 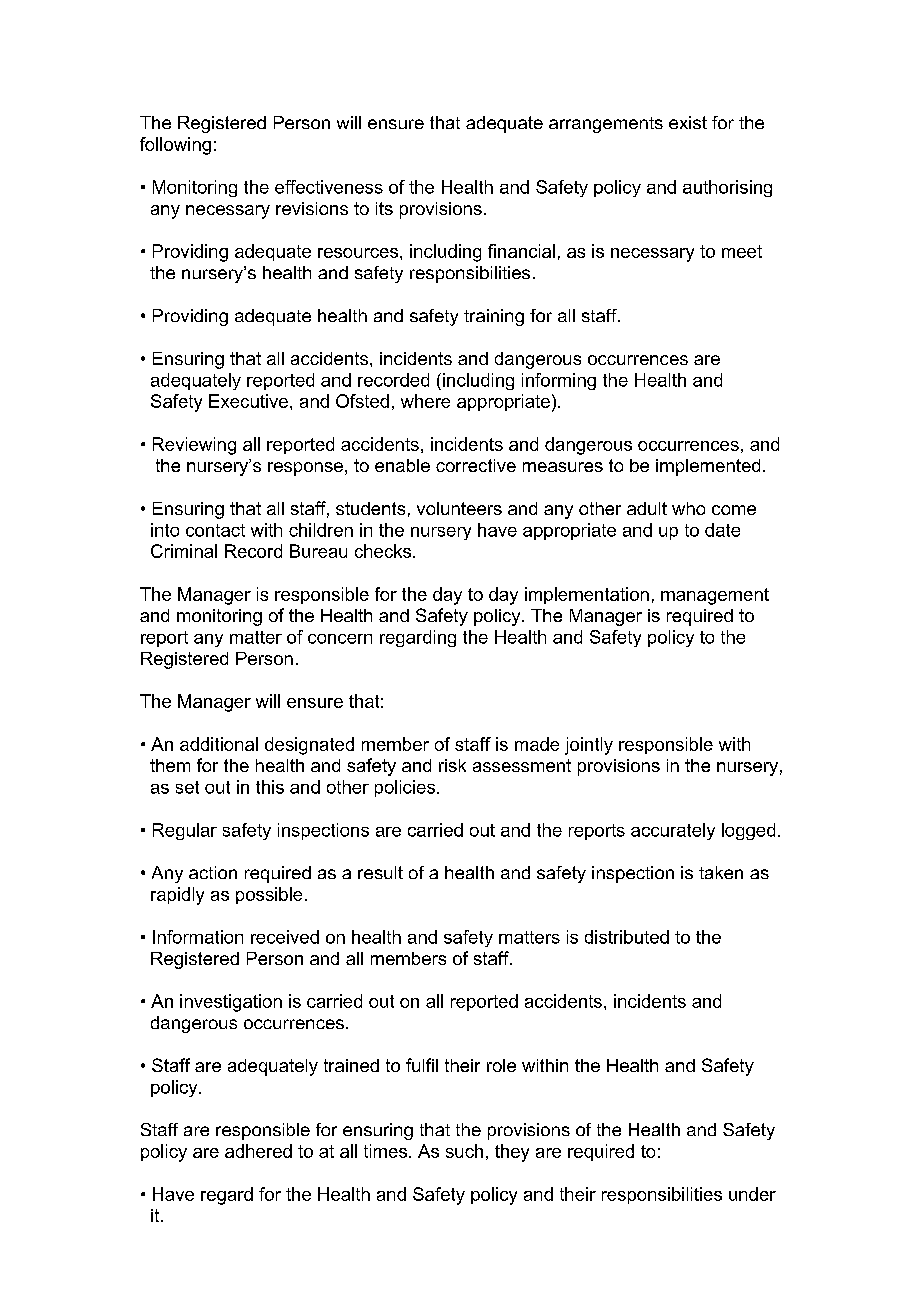 I want to click on adhered, so click(x=258, y=1151).
